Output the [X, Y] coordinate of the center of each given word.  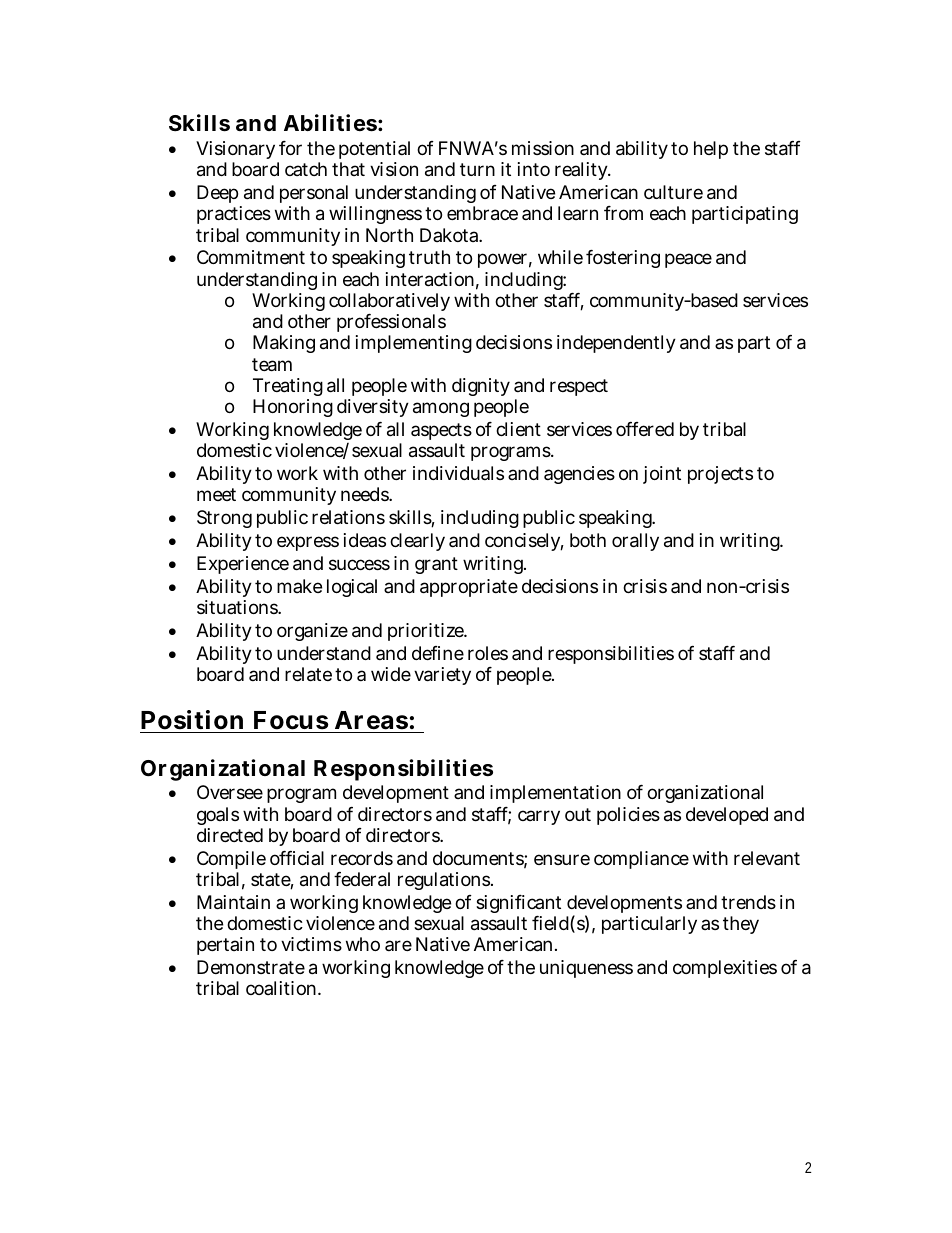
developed [727, 816]
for [290, 148]
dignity [481, 387]
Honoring [293, 408]
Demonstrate [251, 967]
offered [645, 429]
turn [477, 169]
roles [488, 653]
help [711, 150]
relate [308, 674]
